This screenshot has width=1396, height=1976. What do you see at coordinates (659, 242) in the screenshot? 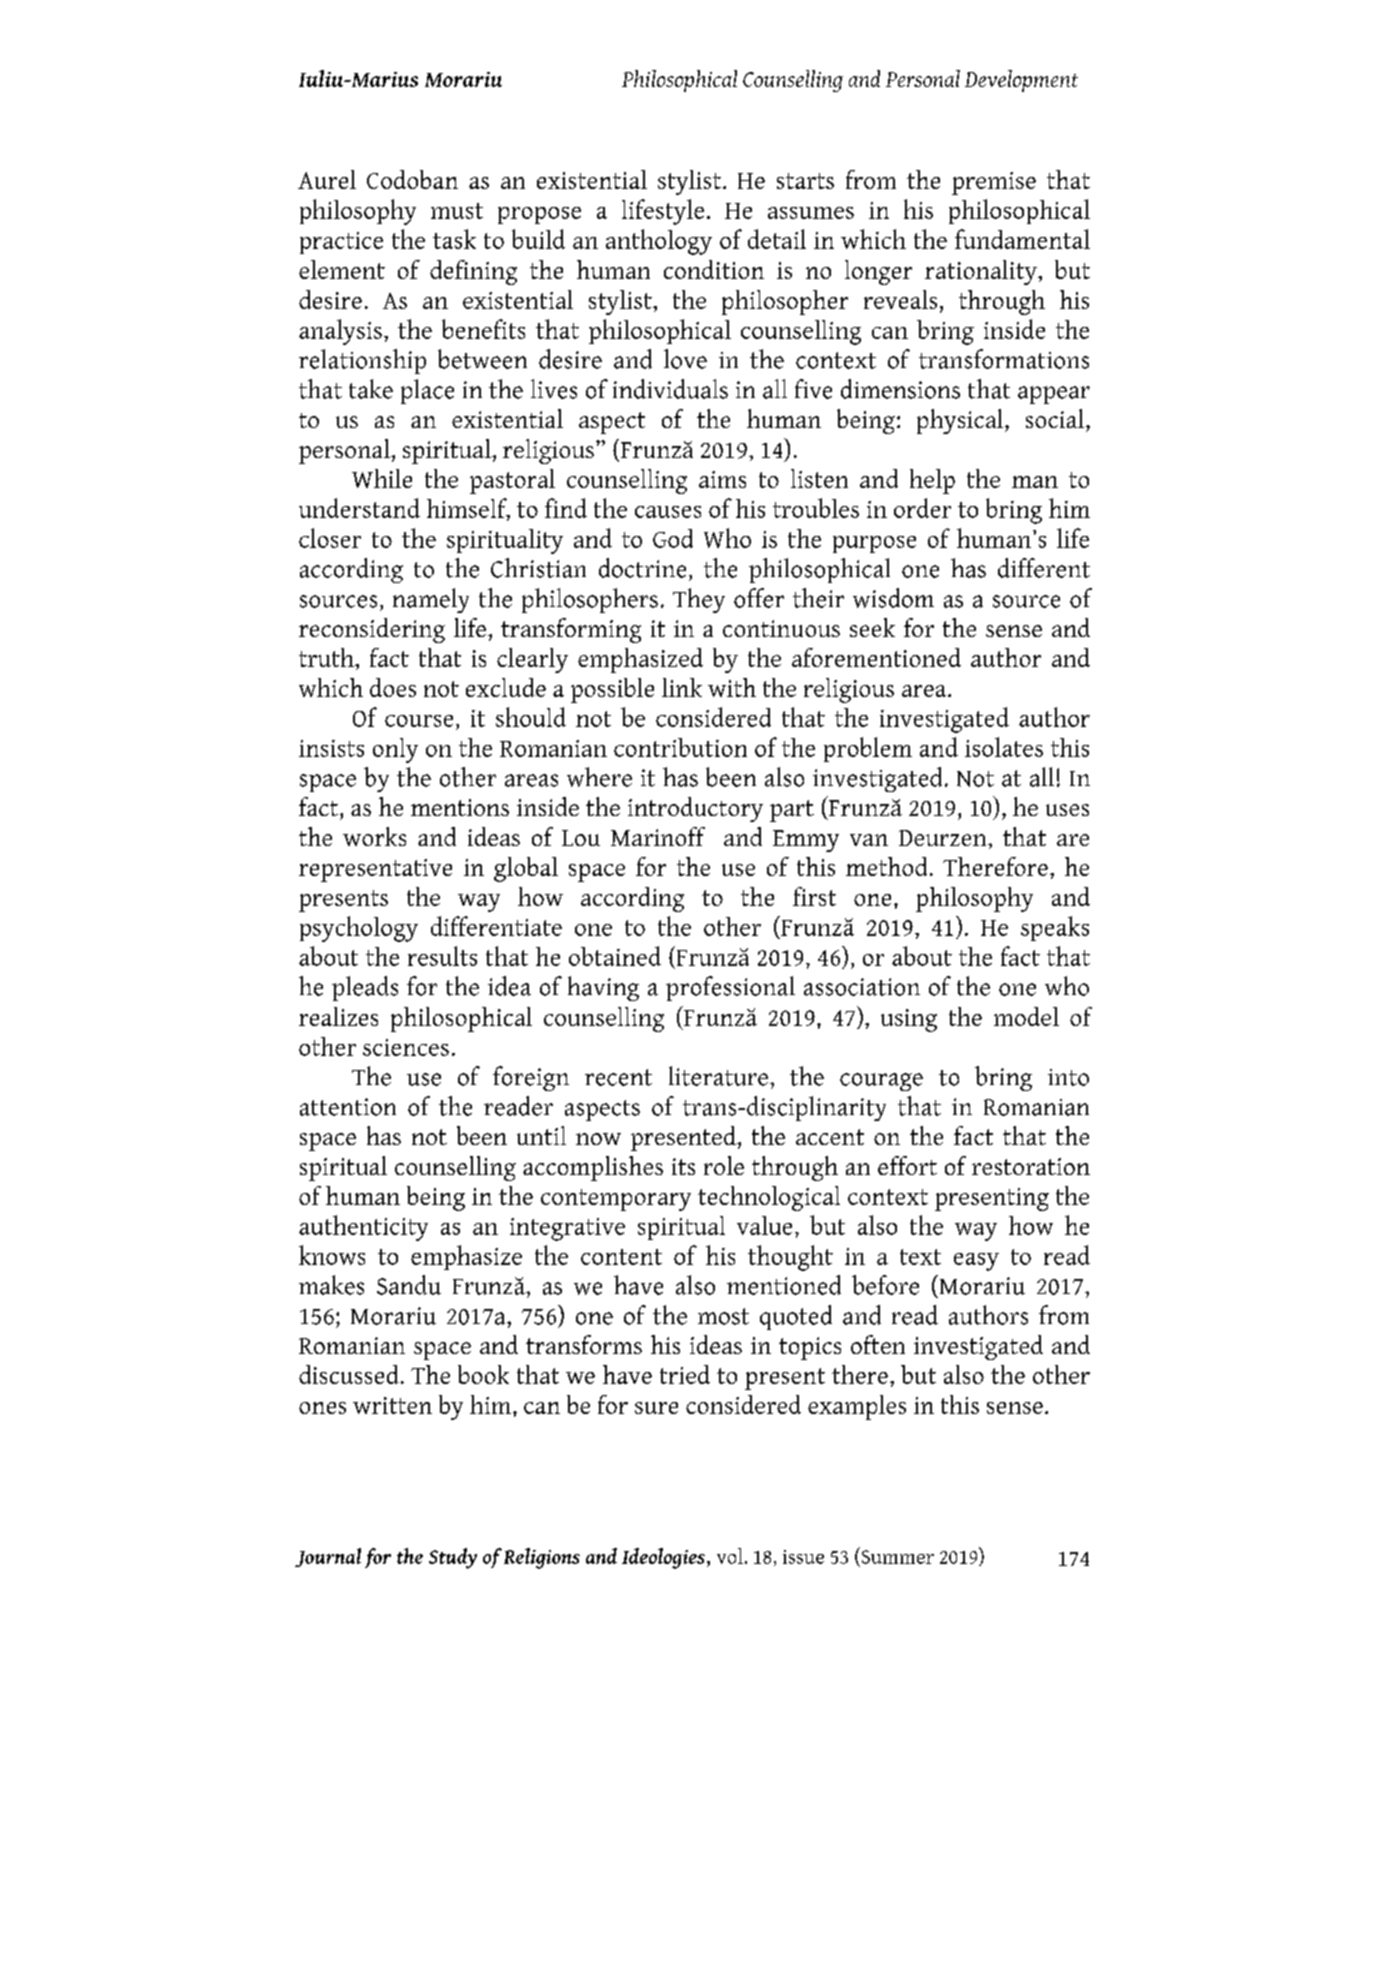
I see `anthology` at bounding box center [659, 242].
